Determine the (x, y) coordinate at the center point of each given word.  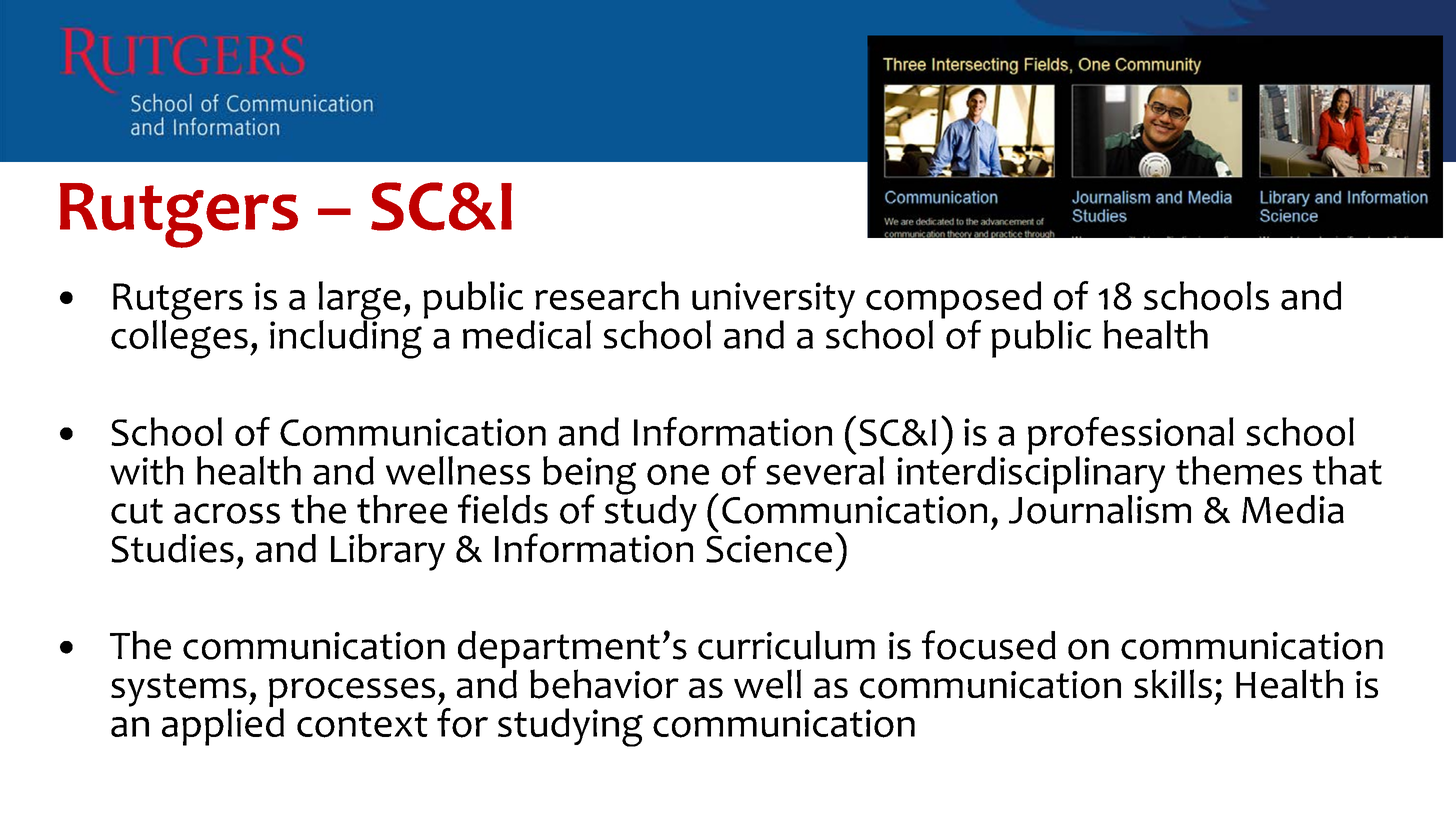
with (147, 470)
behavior (604, 684)
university (773, 301)
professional (1131, 437)
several (825, 469)
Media (1293, 509)
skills (1173, 683)
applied (223, 726)
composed (952, 301)
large (360, 301)
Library (388, 552)
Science (769, 547)
